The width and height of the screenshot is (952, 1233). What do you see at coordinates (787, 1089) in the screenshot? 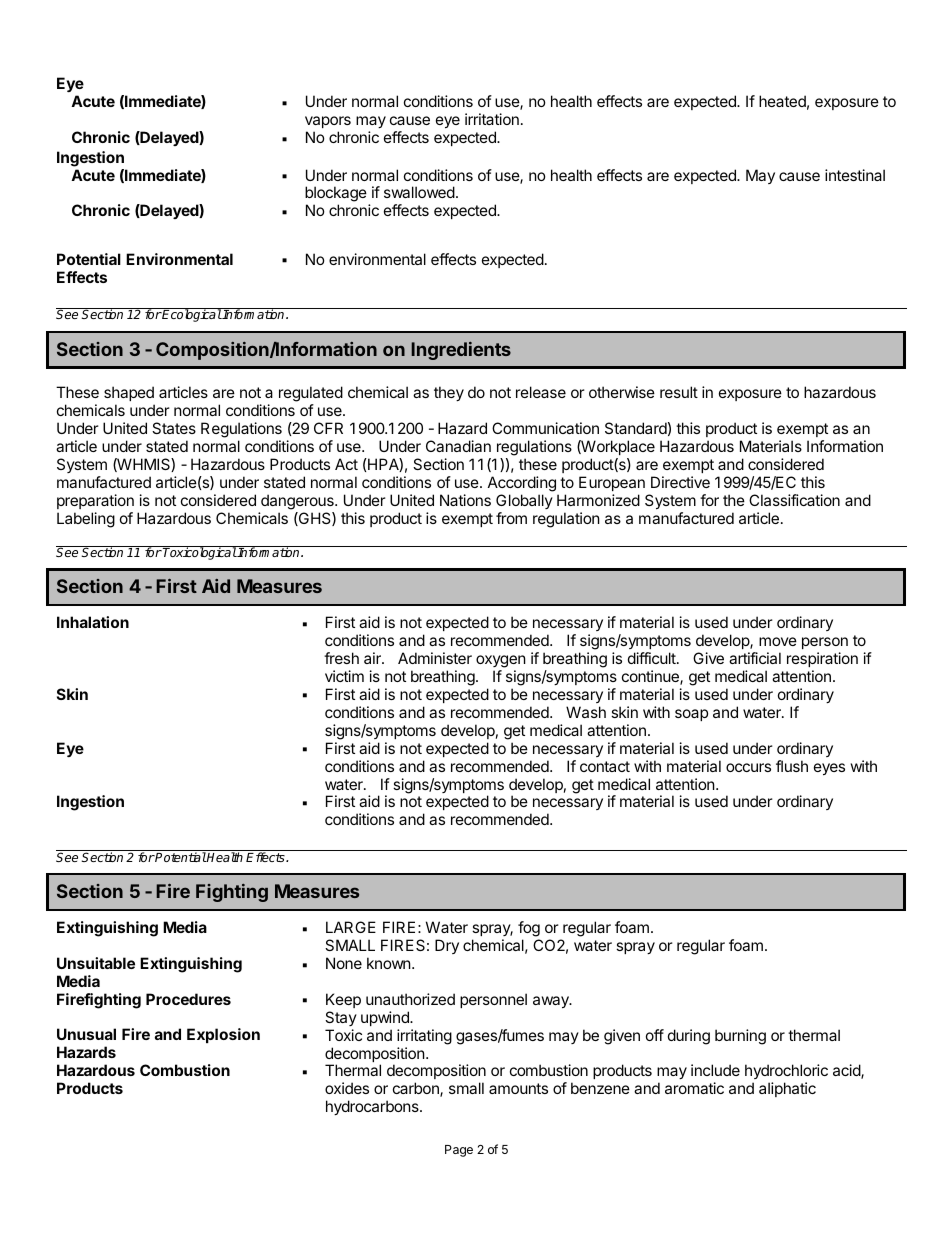
I see `aliphatic` at bounding box center [787, 1089].
